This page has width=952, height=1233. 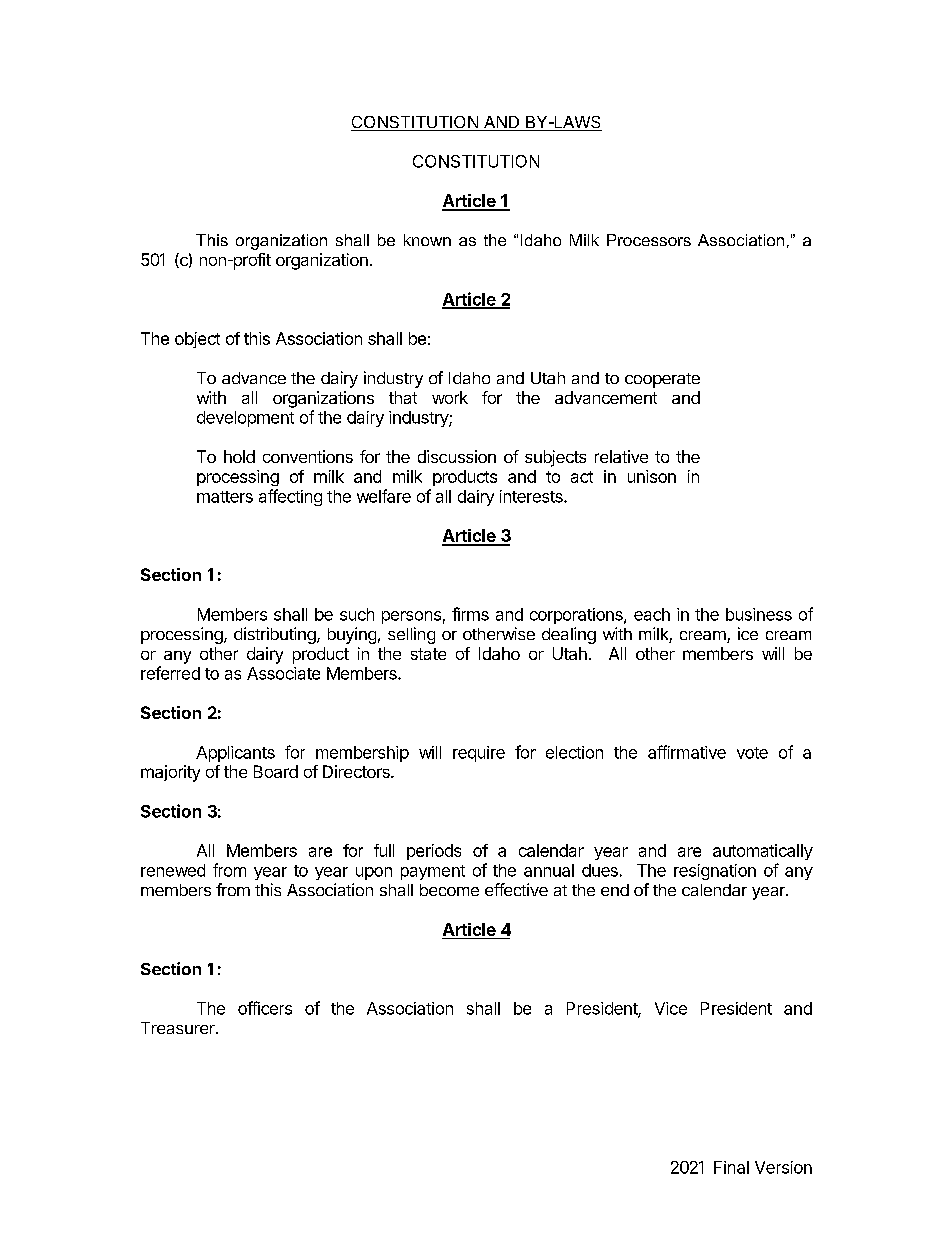 What do you see at coordinates (427, 240) in the page?
I see `known` at bounding box center [427, 240].
